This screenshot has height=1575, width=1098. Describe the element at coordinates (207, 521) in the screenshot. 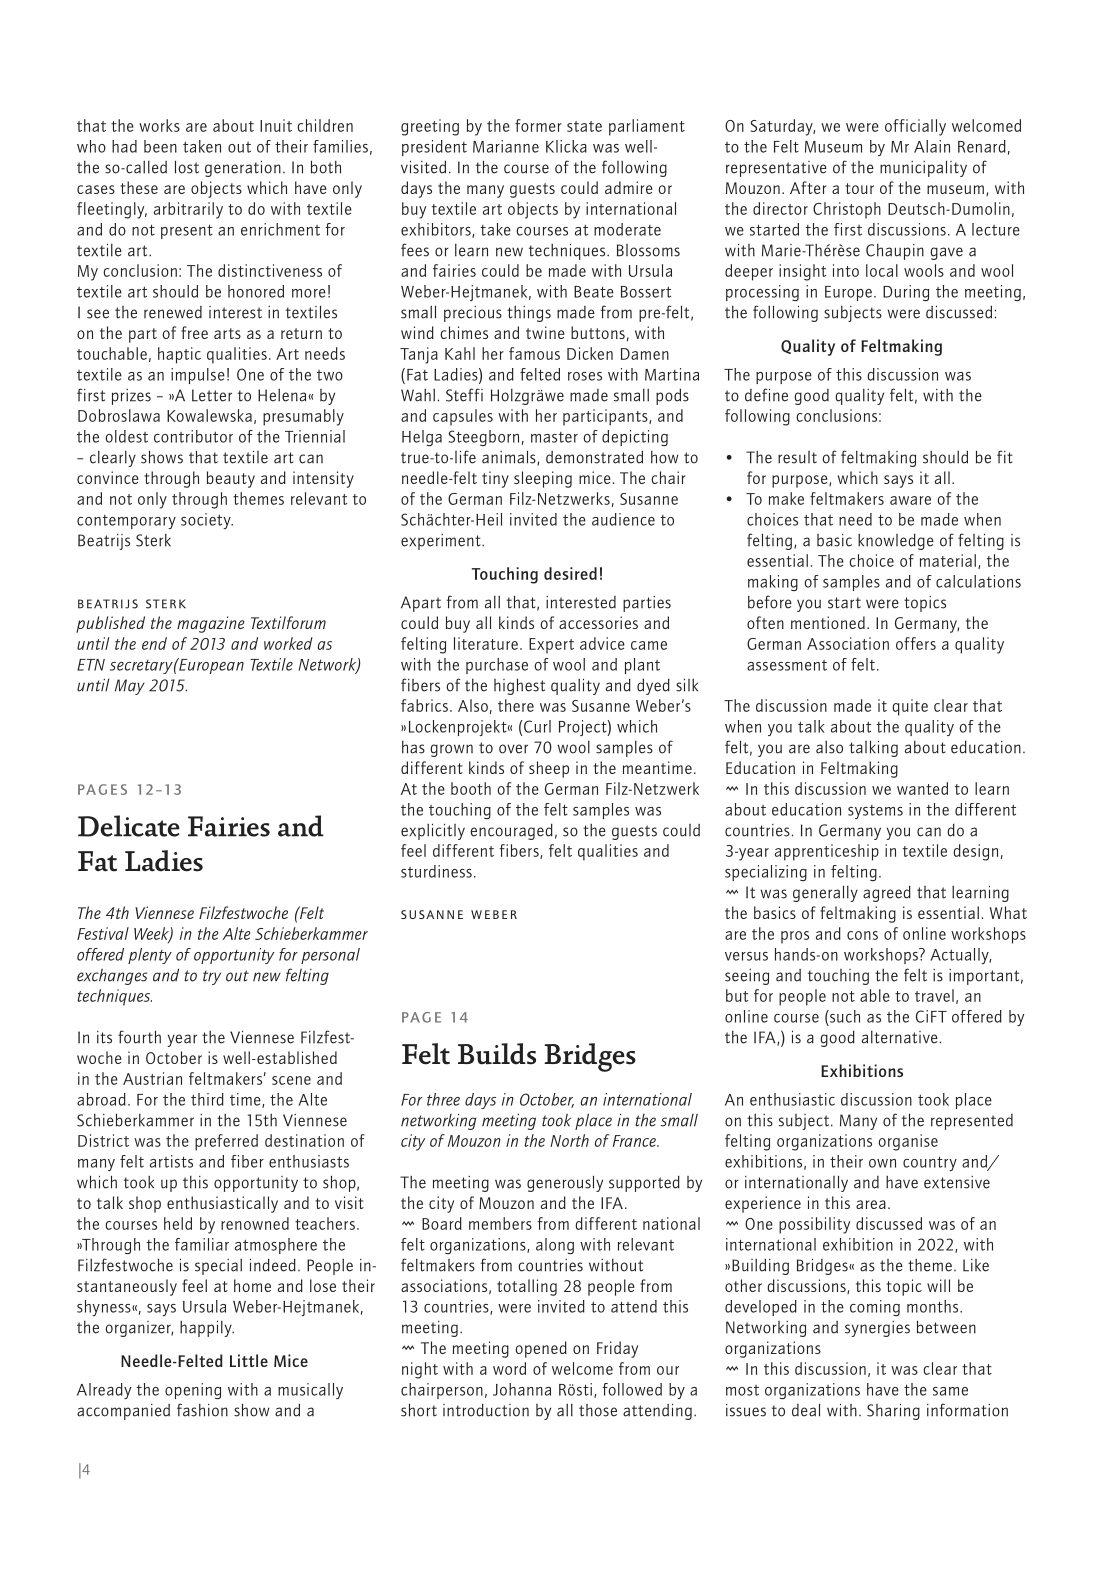

I see `society` at that location.
